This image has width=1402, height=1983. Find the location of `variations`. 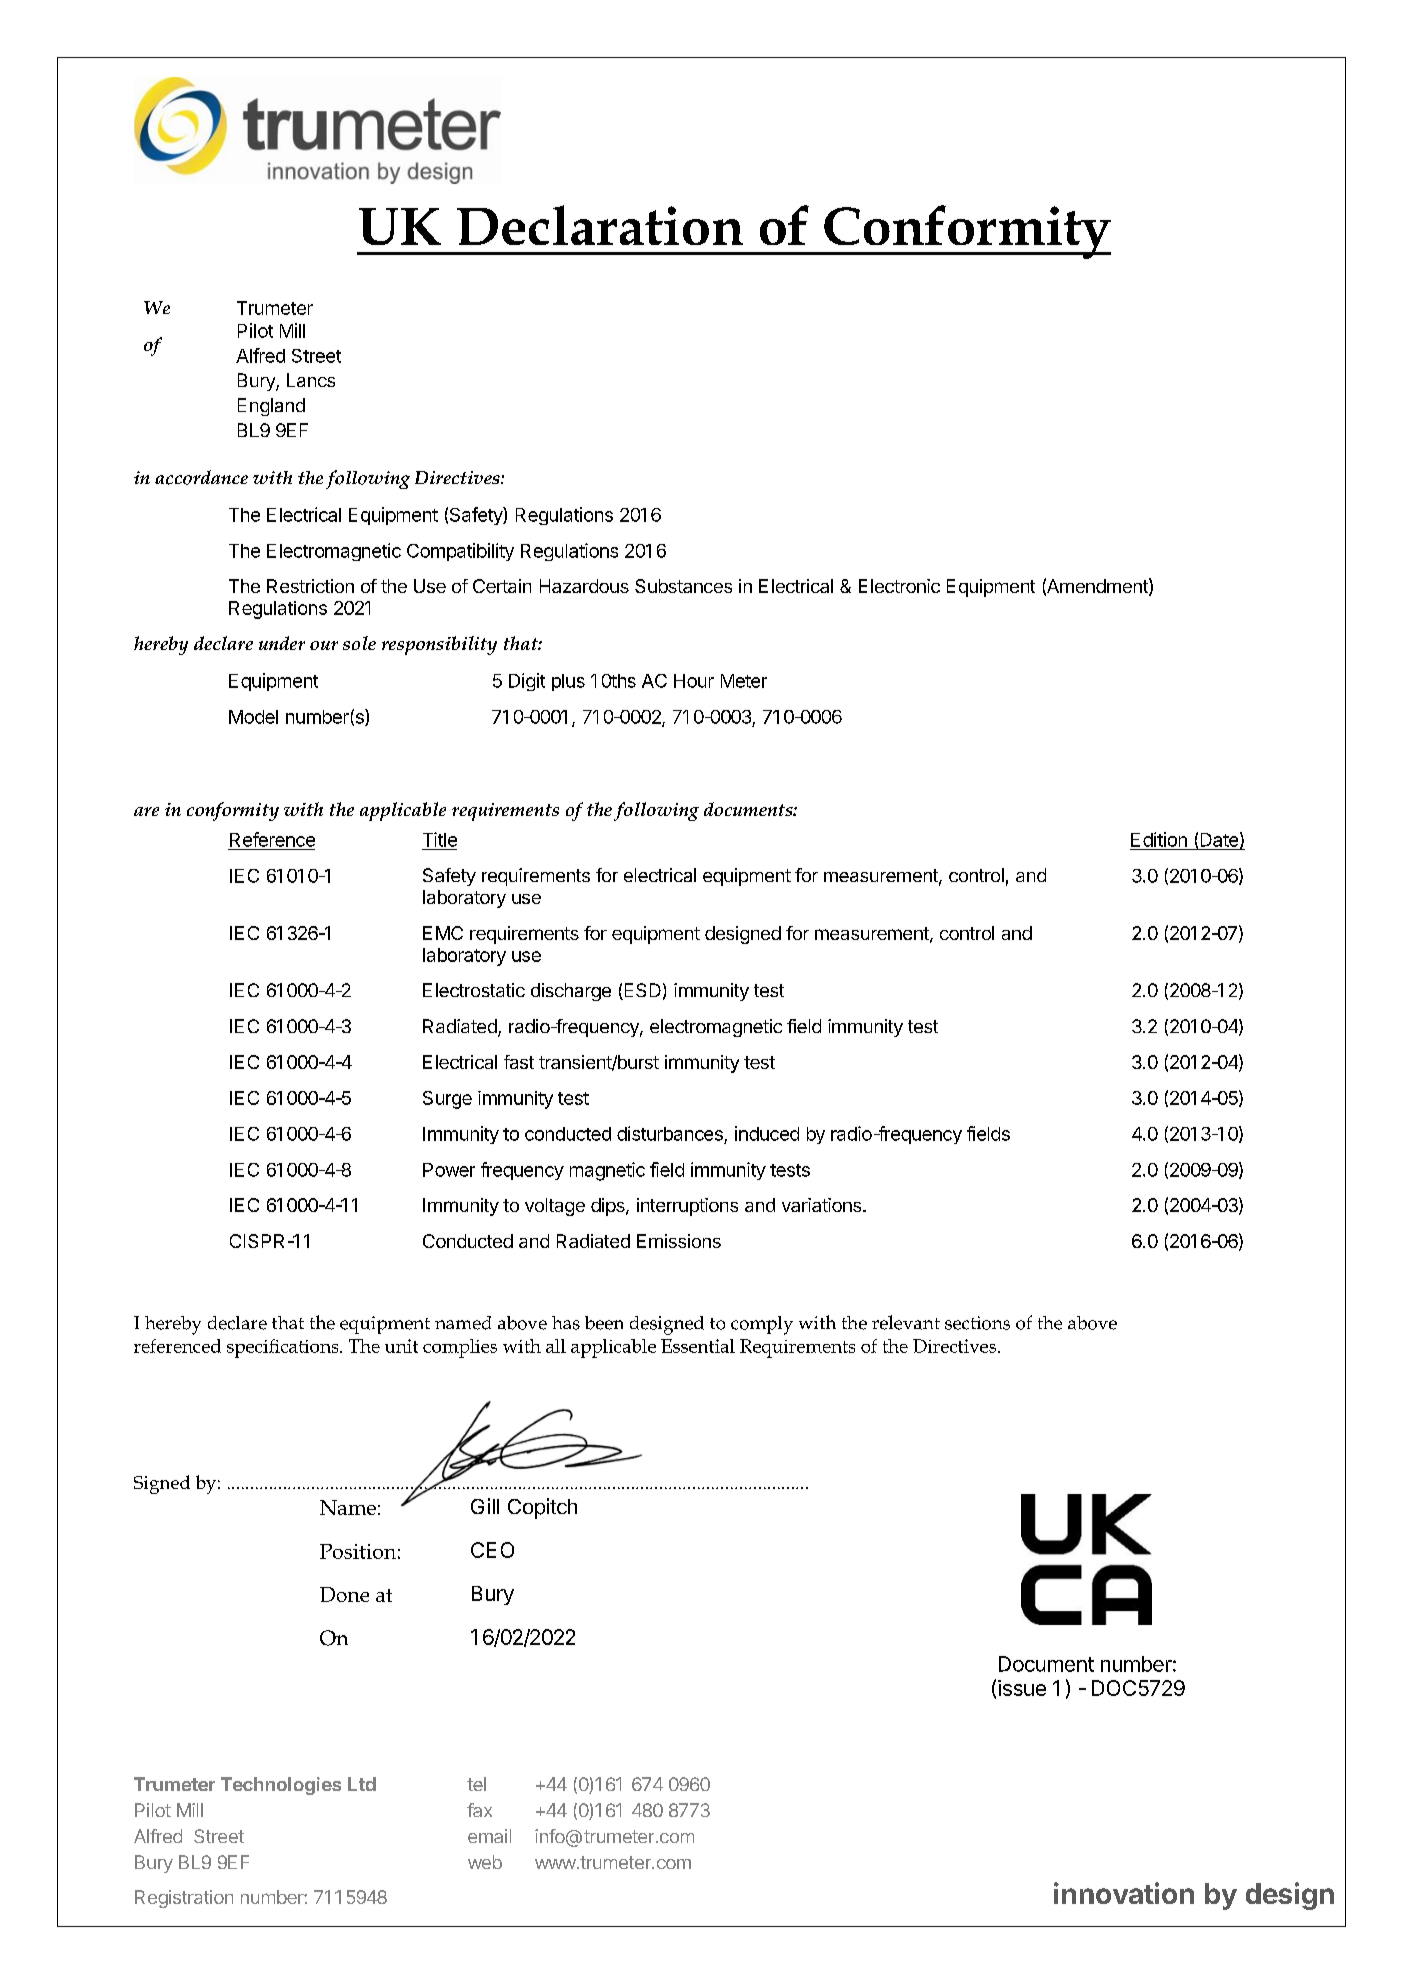

variations is located at coordinates (821, 1205).
